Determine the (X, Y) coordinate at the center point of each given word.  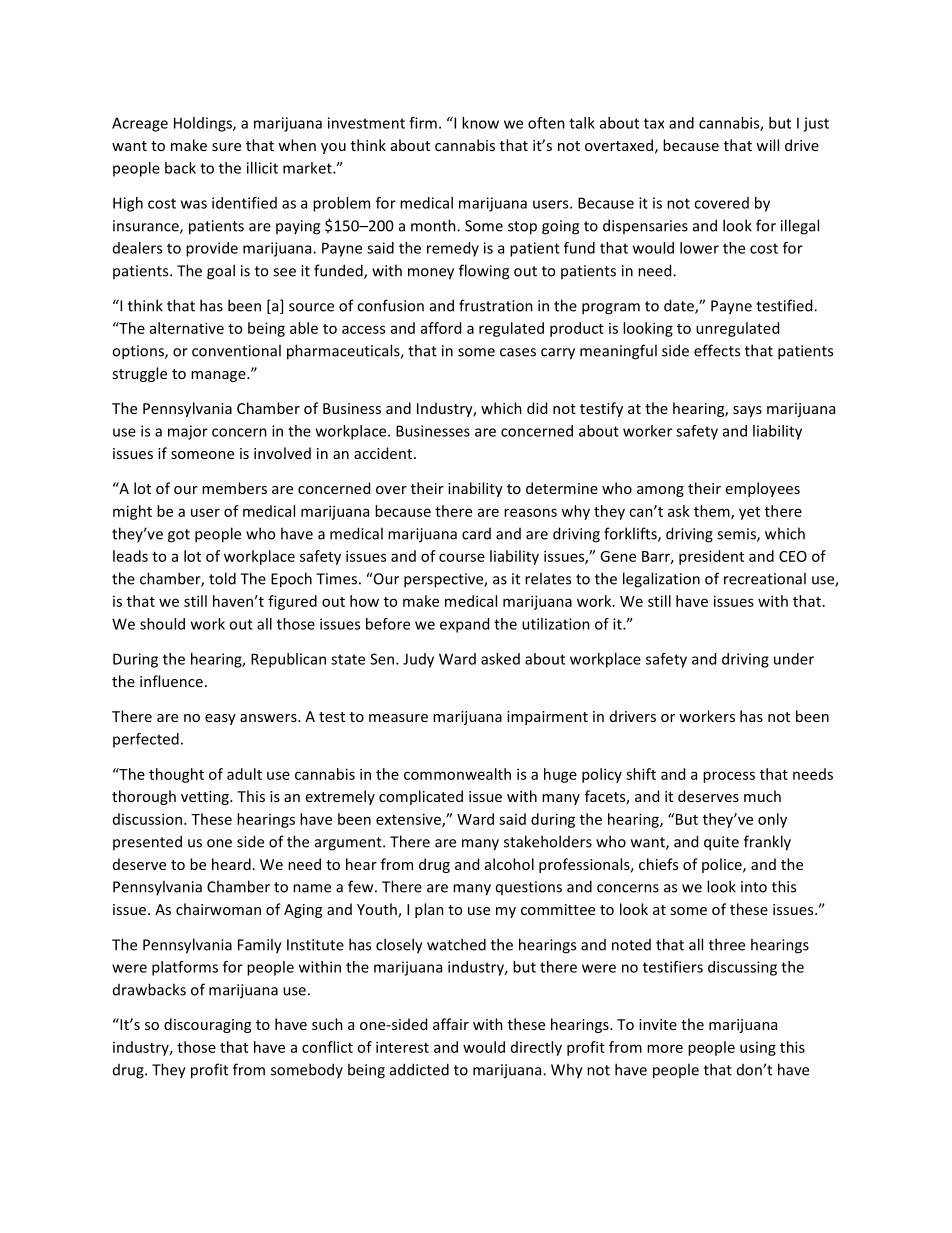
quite (721, 843)
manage (219, 376)
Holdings (204, 124)
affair (451, 1024)
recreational (765, 578)
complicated (421, 797)
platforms (185, 968)
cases (518, 352)
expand (464, 625)
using (758, 1049)
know (480, 123)
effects (717, 350)
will (767, 145)
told (222, 578)
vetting (206, 798)
